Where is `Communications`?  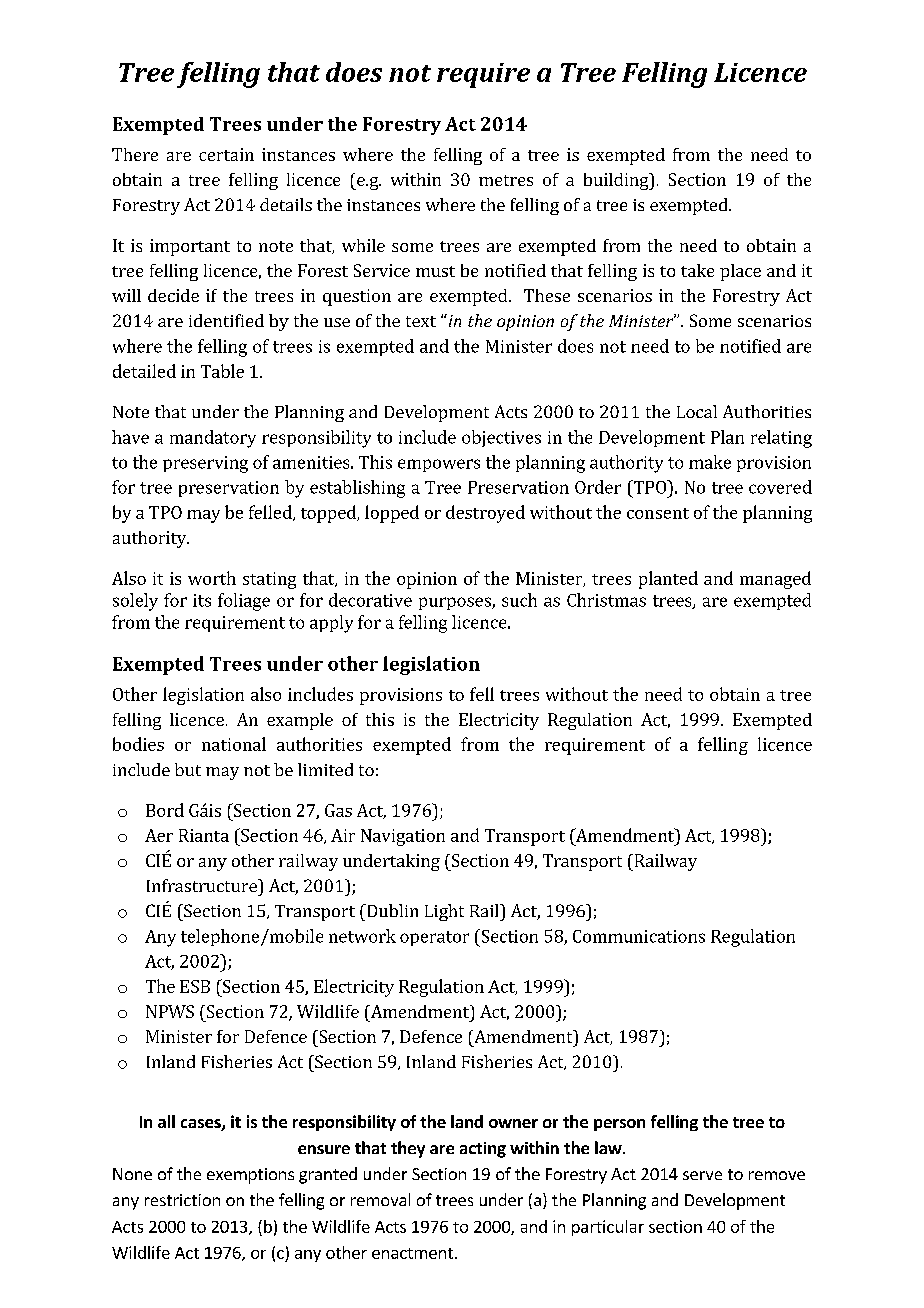
Communications is located at coordinates (639, 936).
